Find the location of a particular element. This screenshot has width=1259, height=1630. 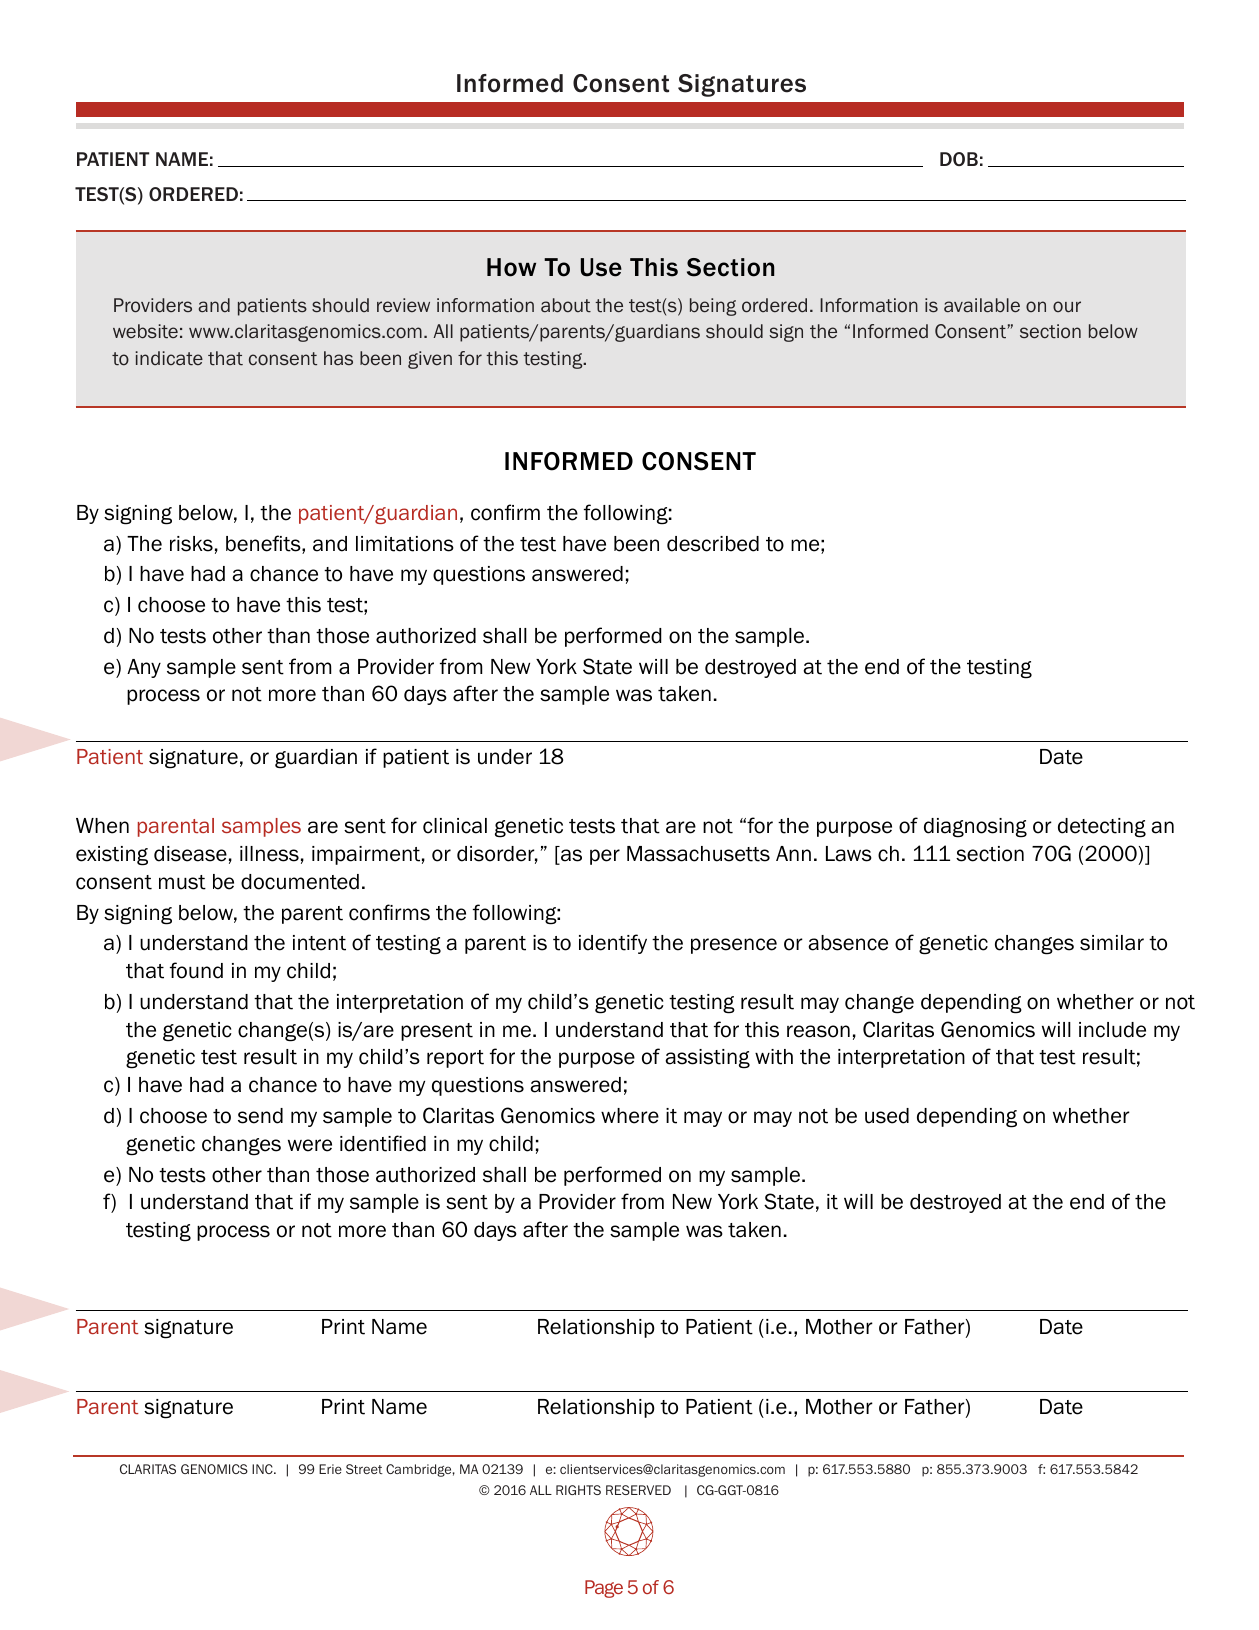

DOB is located at coordinates (959, 159).
